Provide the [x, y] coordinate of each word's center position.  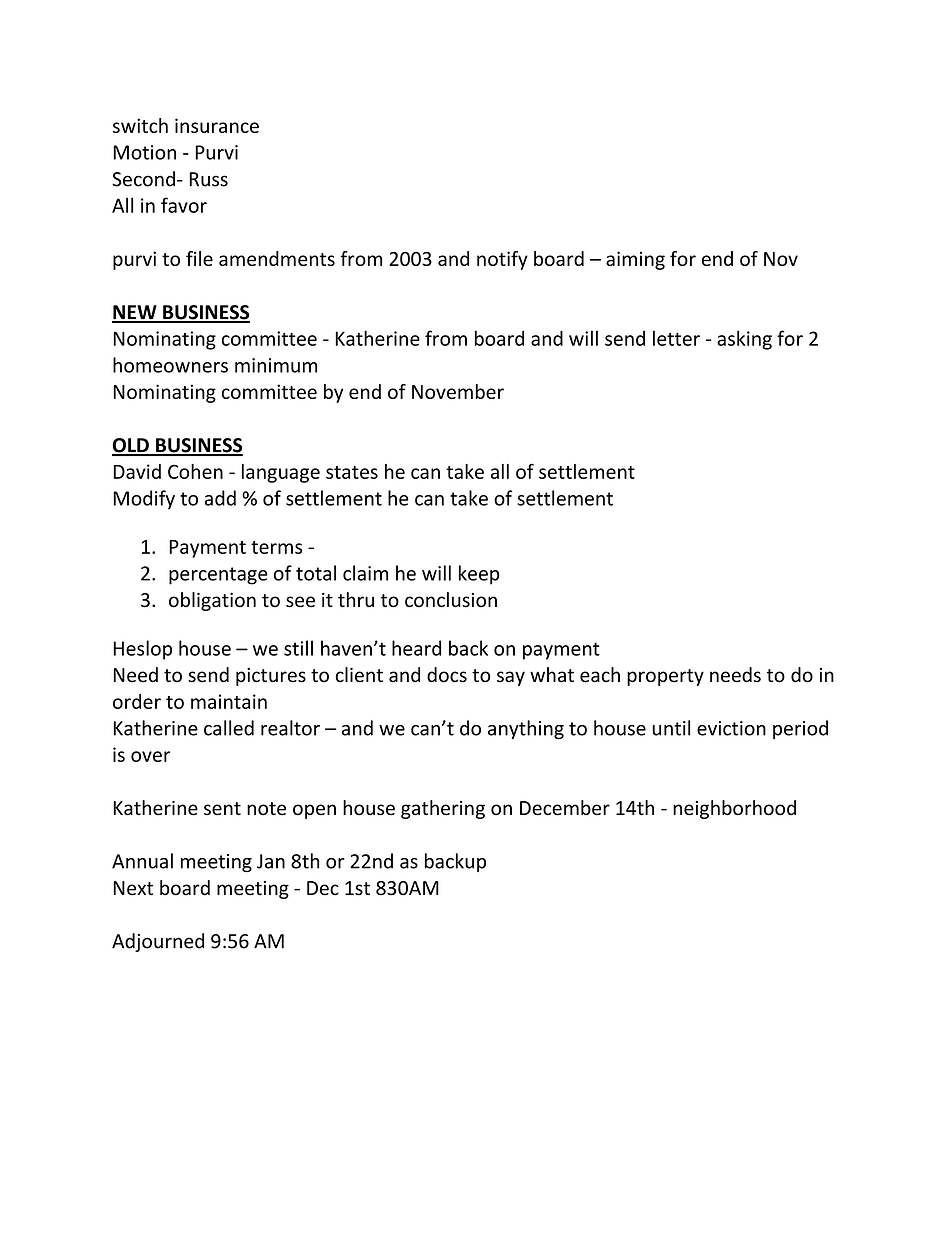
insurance [217, 125]
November [458, 391]
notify [502, 260]
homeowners [170, 365]
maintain [229, 701]
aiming [635, 260]
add [220, 498]
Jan [271, 861]
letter [676, 338]
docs [447, 675]
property [665, 677]
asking [744, 340]
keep [479, 575]
